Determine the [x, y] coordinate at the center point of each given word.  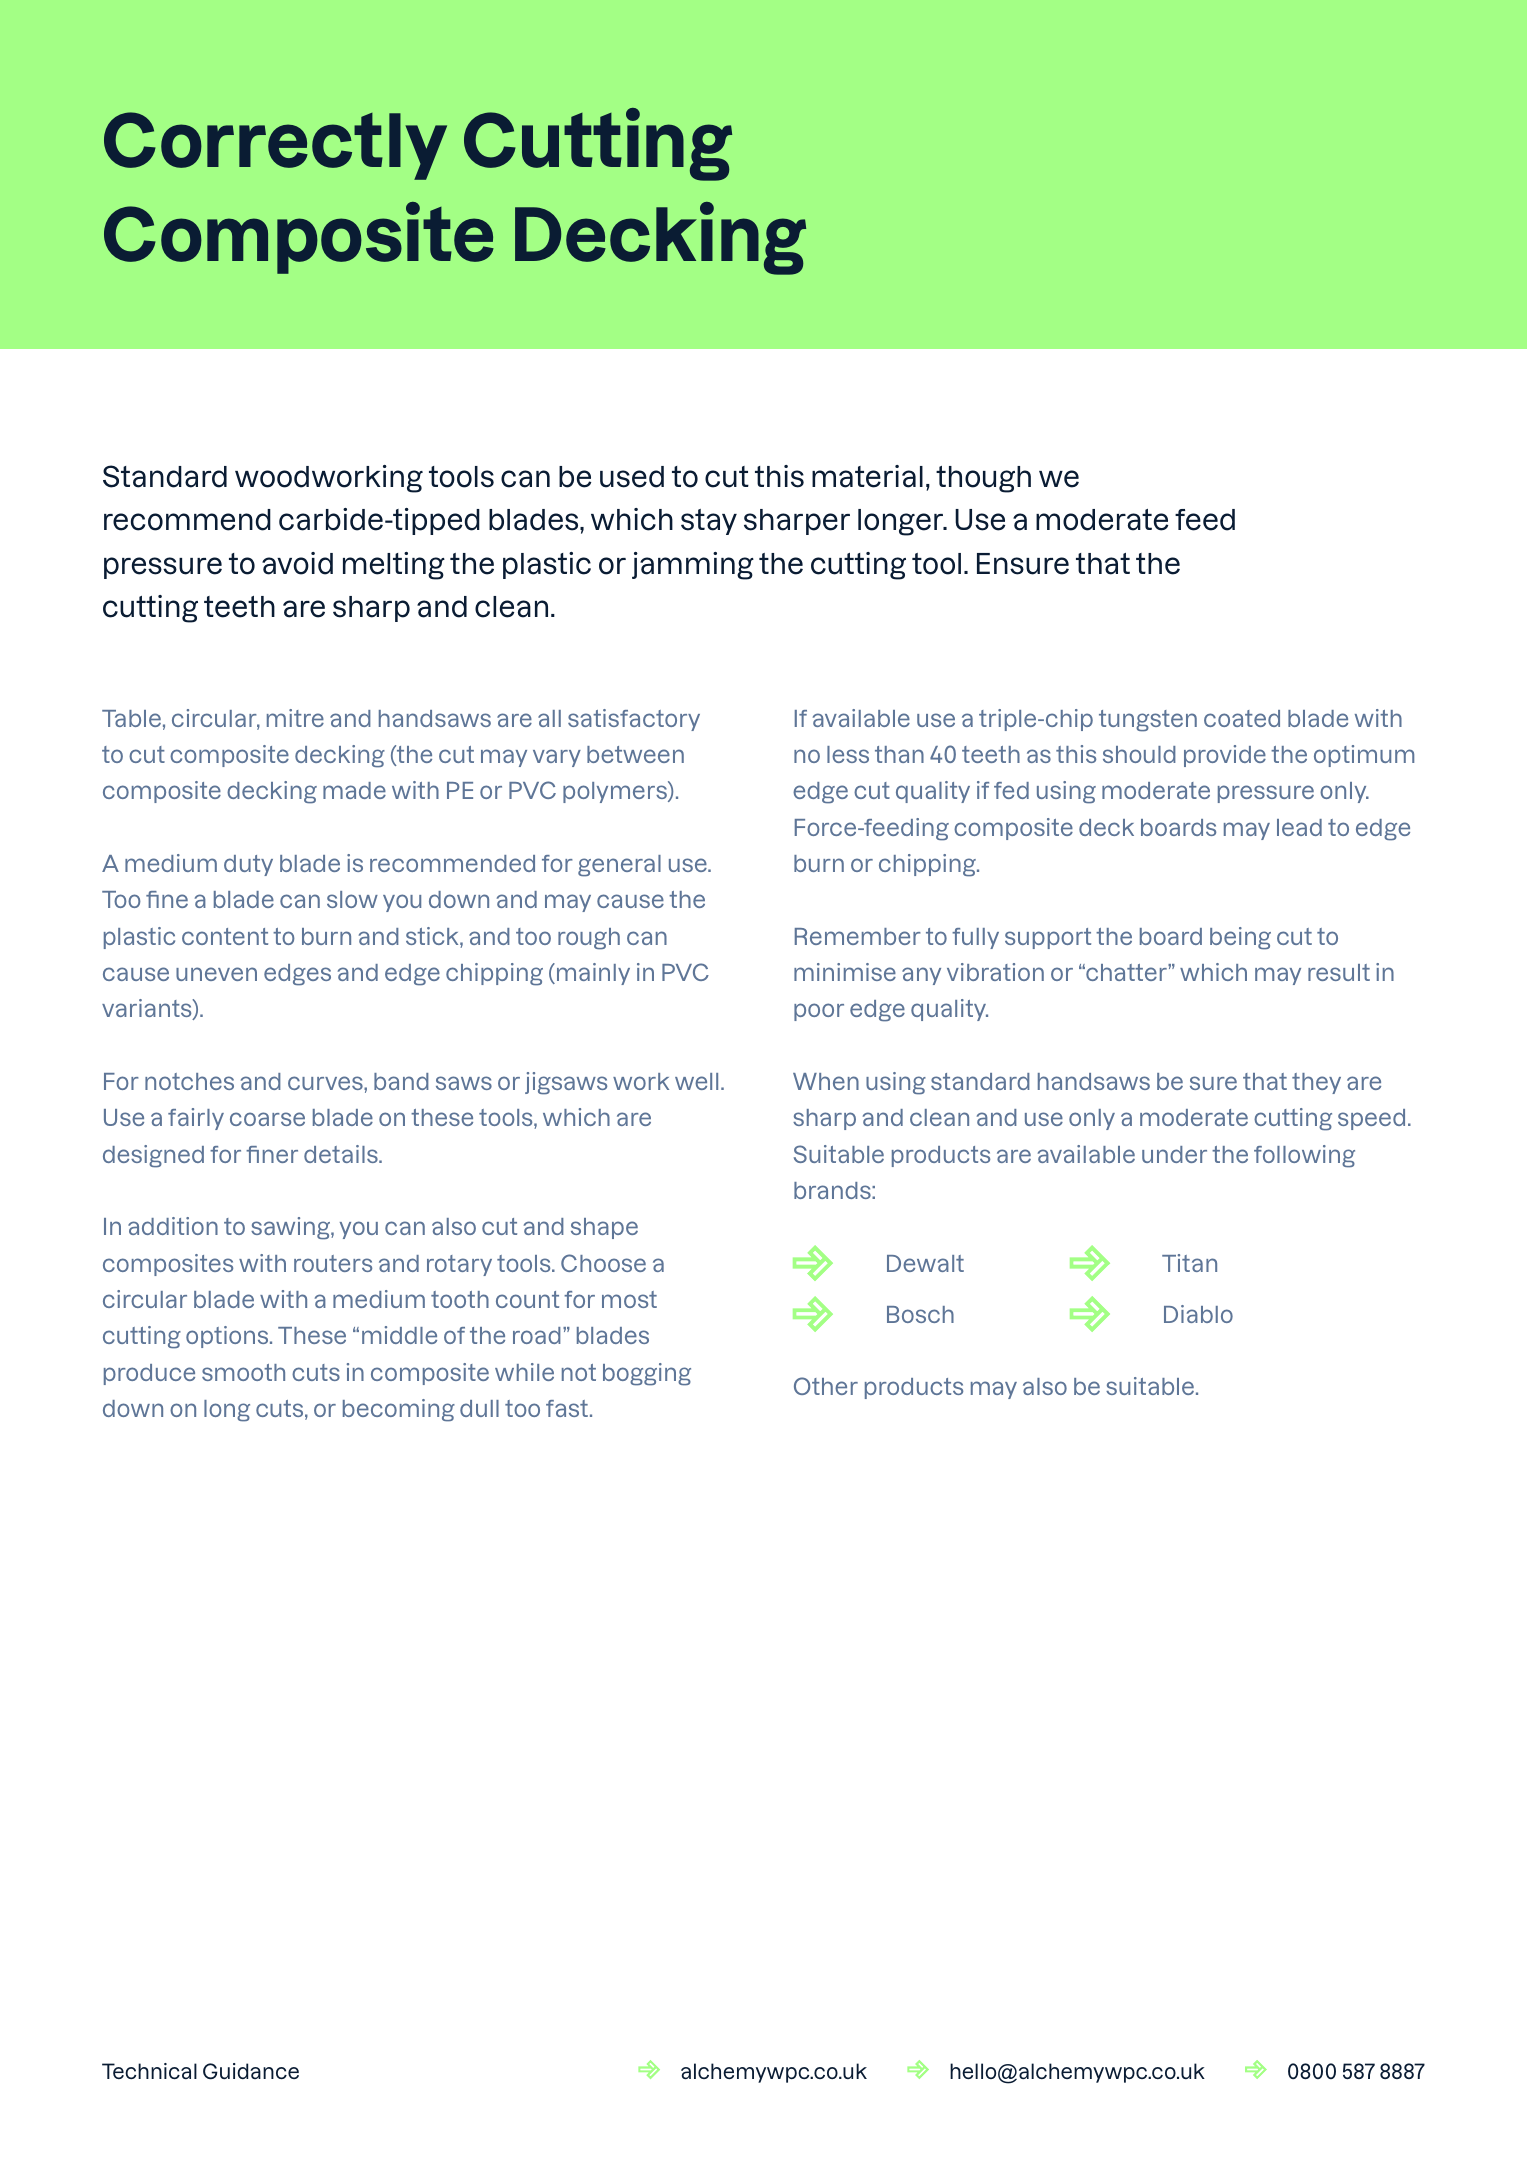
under [1174, 1154]
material [867, 476]
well [696, 1081]
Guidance [251, 2071]
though [983, 479]
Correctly [275, 146]
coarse [267, 1119]
